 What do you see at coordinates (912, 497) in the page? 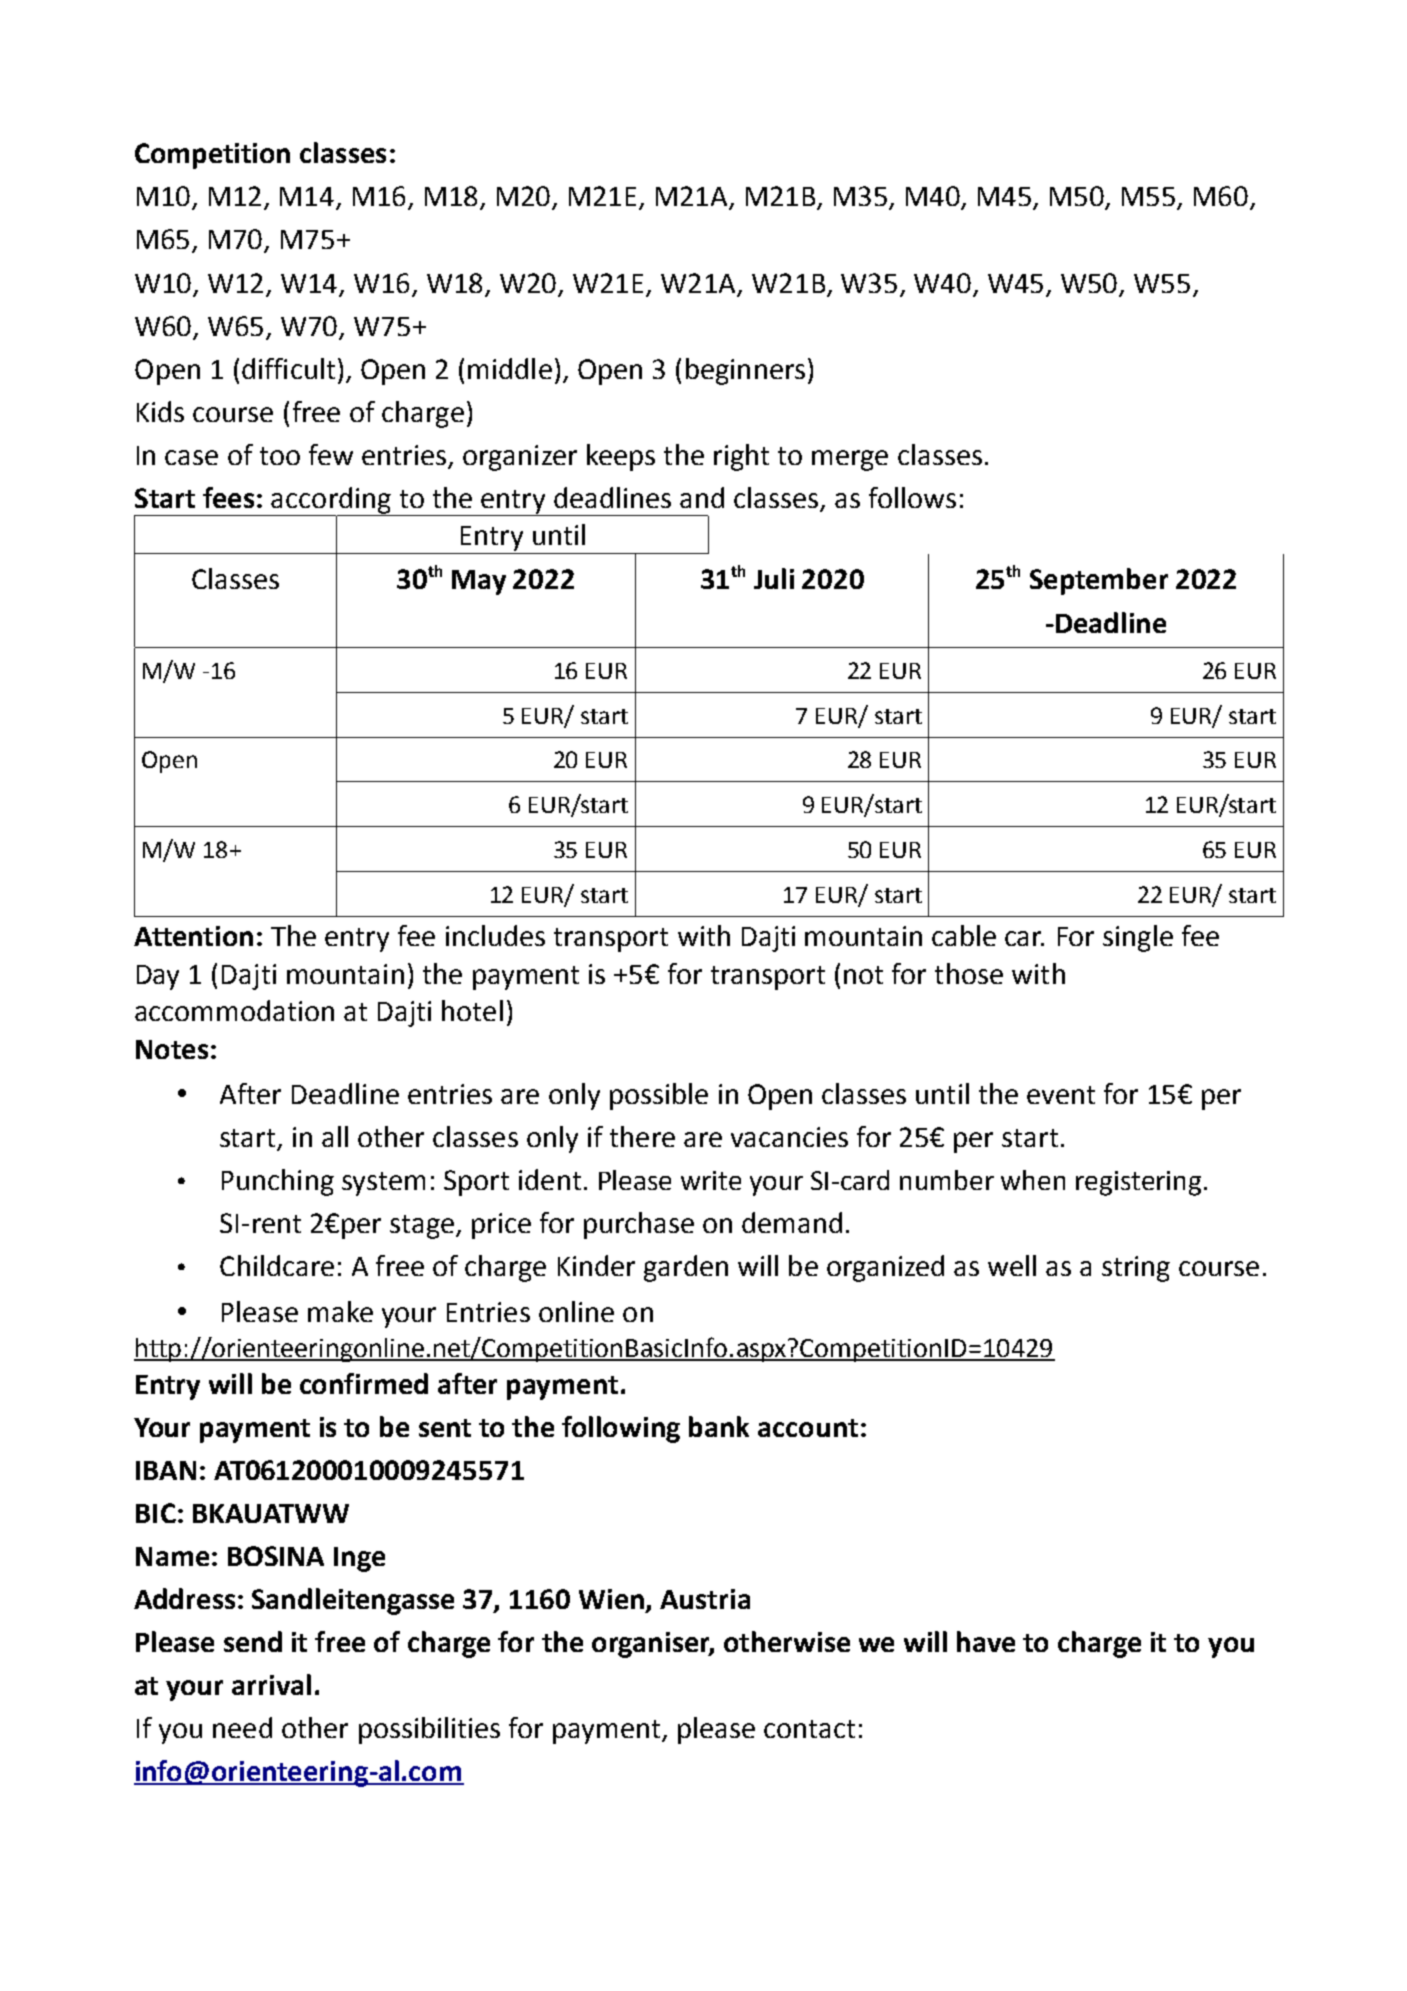
I see `follows` at bounding box center [912, 497].
